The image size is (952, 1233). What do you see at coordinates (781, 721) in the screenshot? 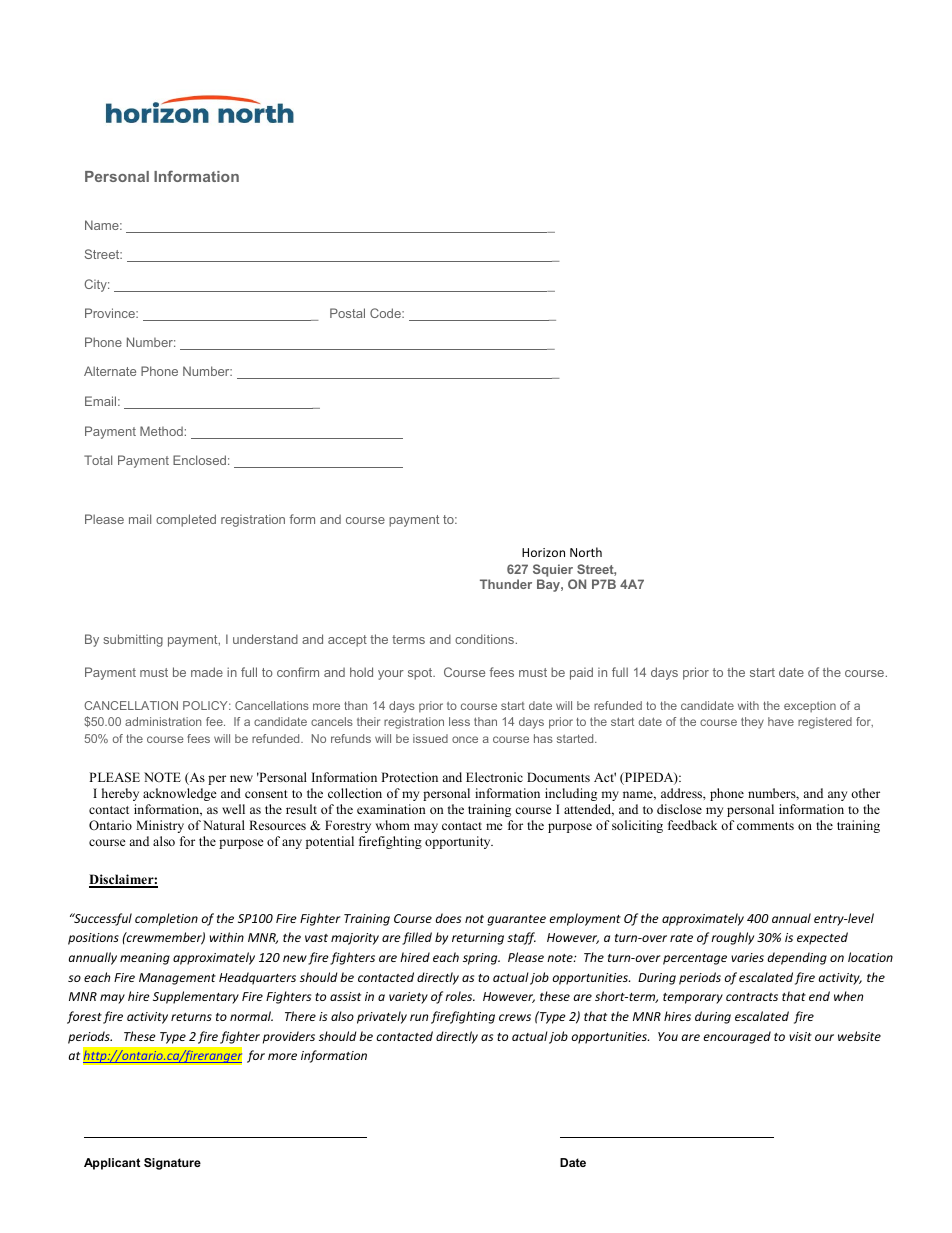
I see `have` at bounding box center [781, 721].
